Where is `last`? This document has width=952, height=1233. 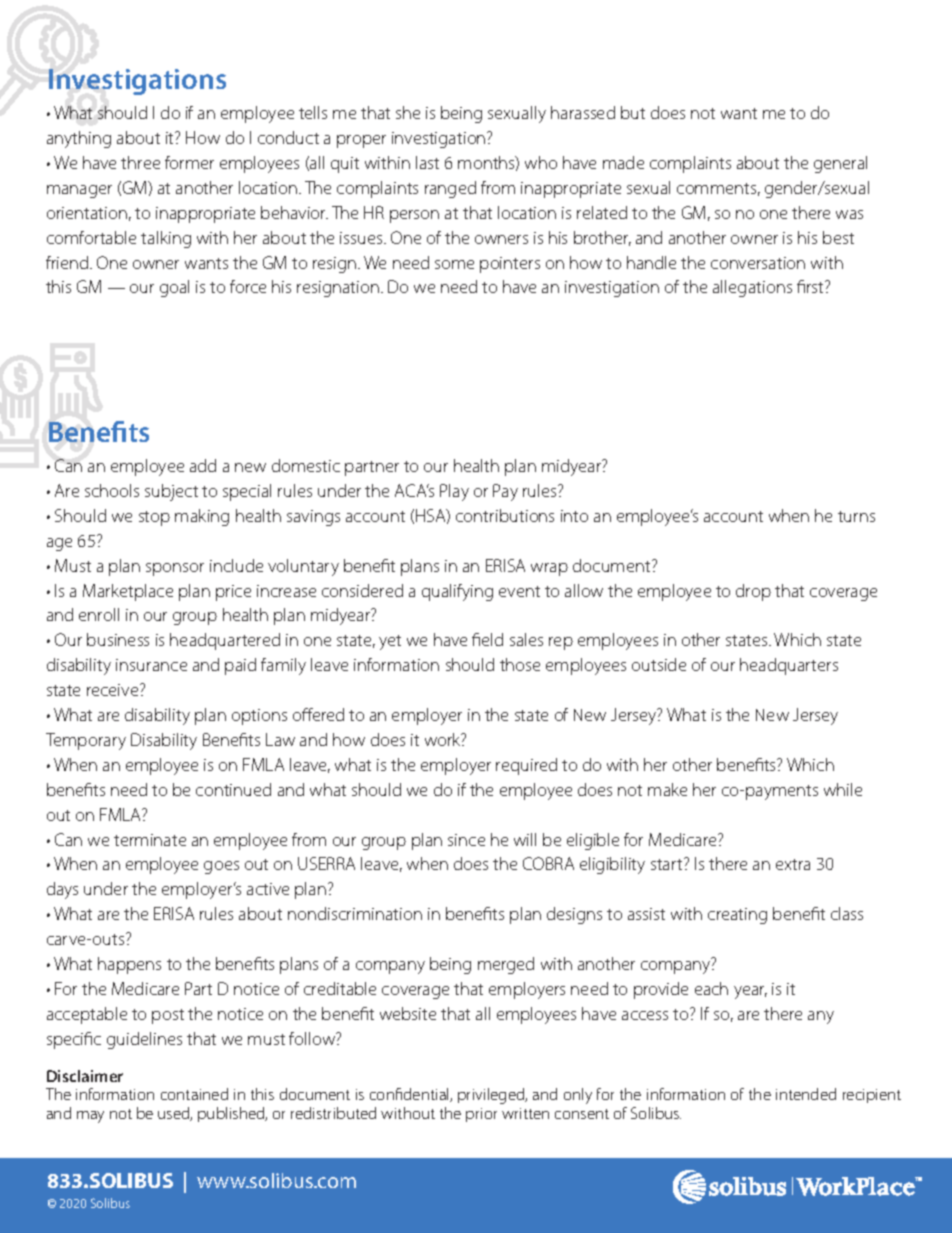
last is located at coordinates (427, 162).
